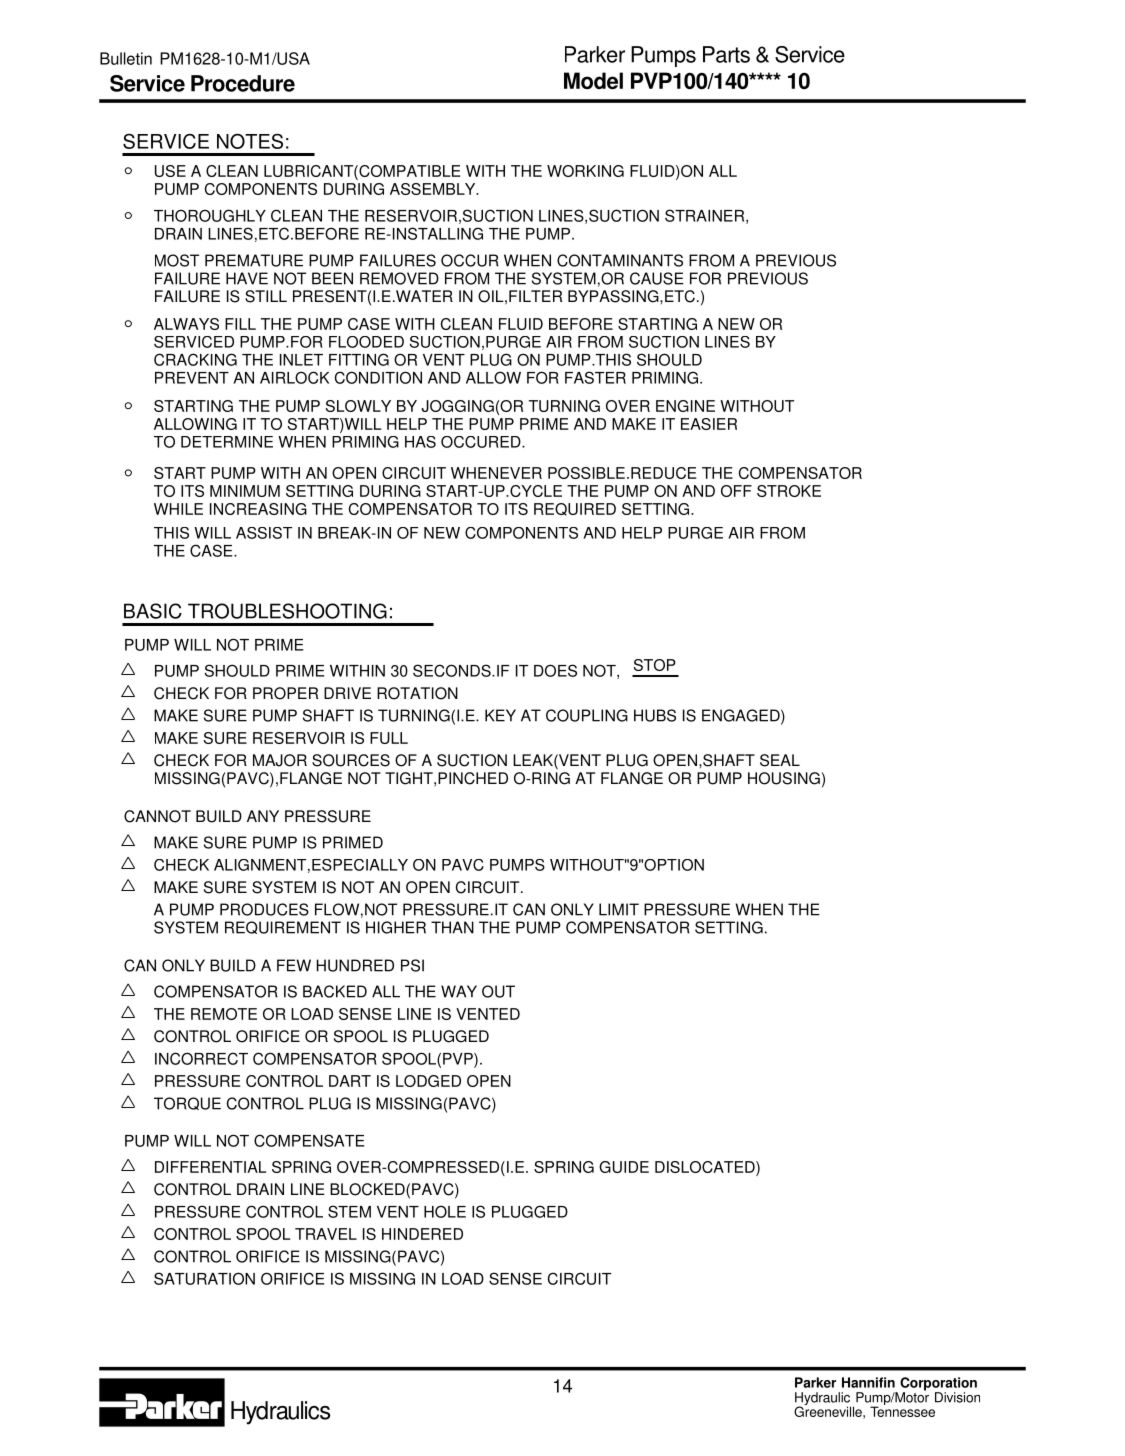 The width and height of the screenshot is (1125, 1456). I want to click on MAJOR, so click(280, 760).
